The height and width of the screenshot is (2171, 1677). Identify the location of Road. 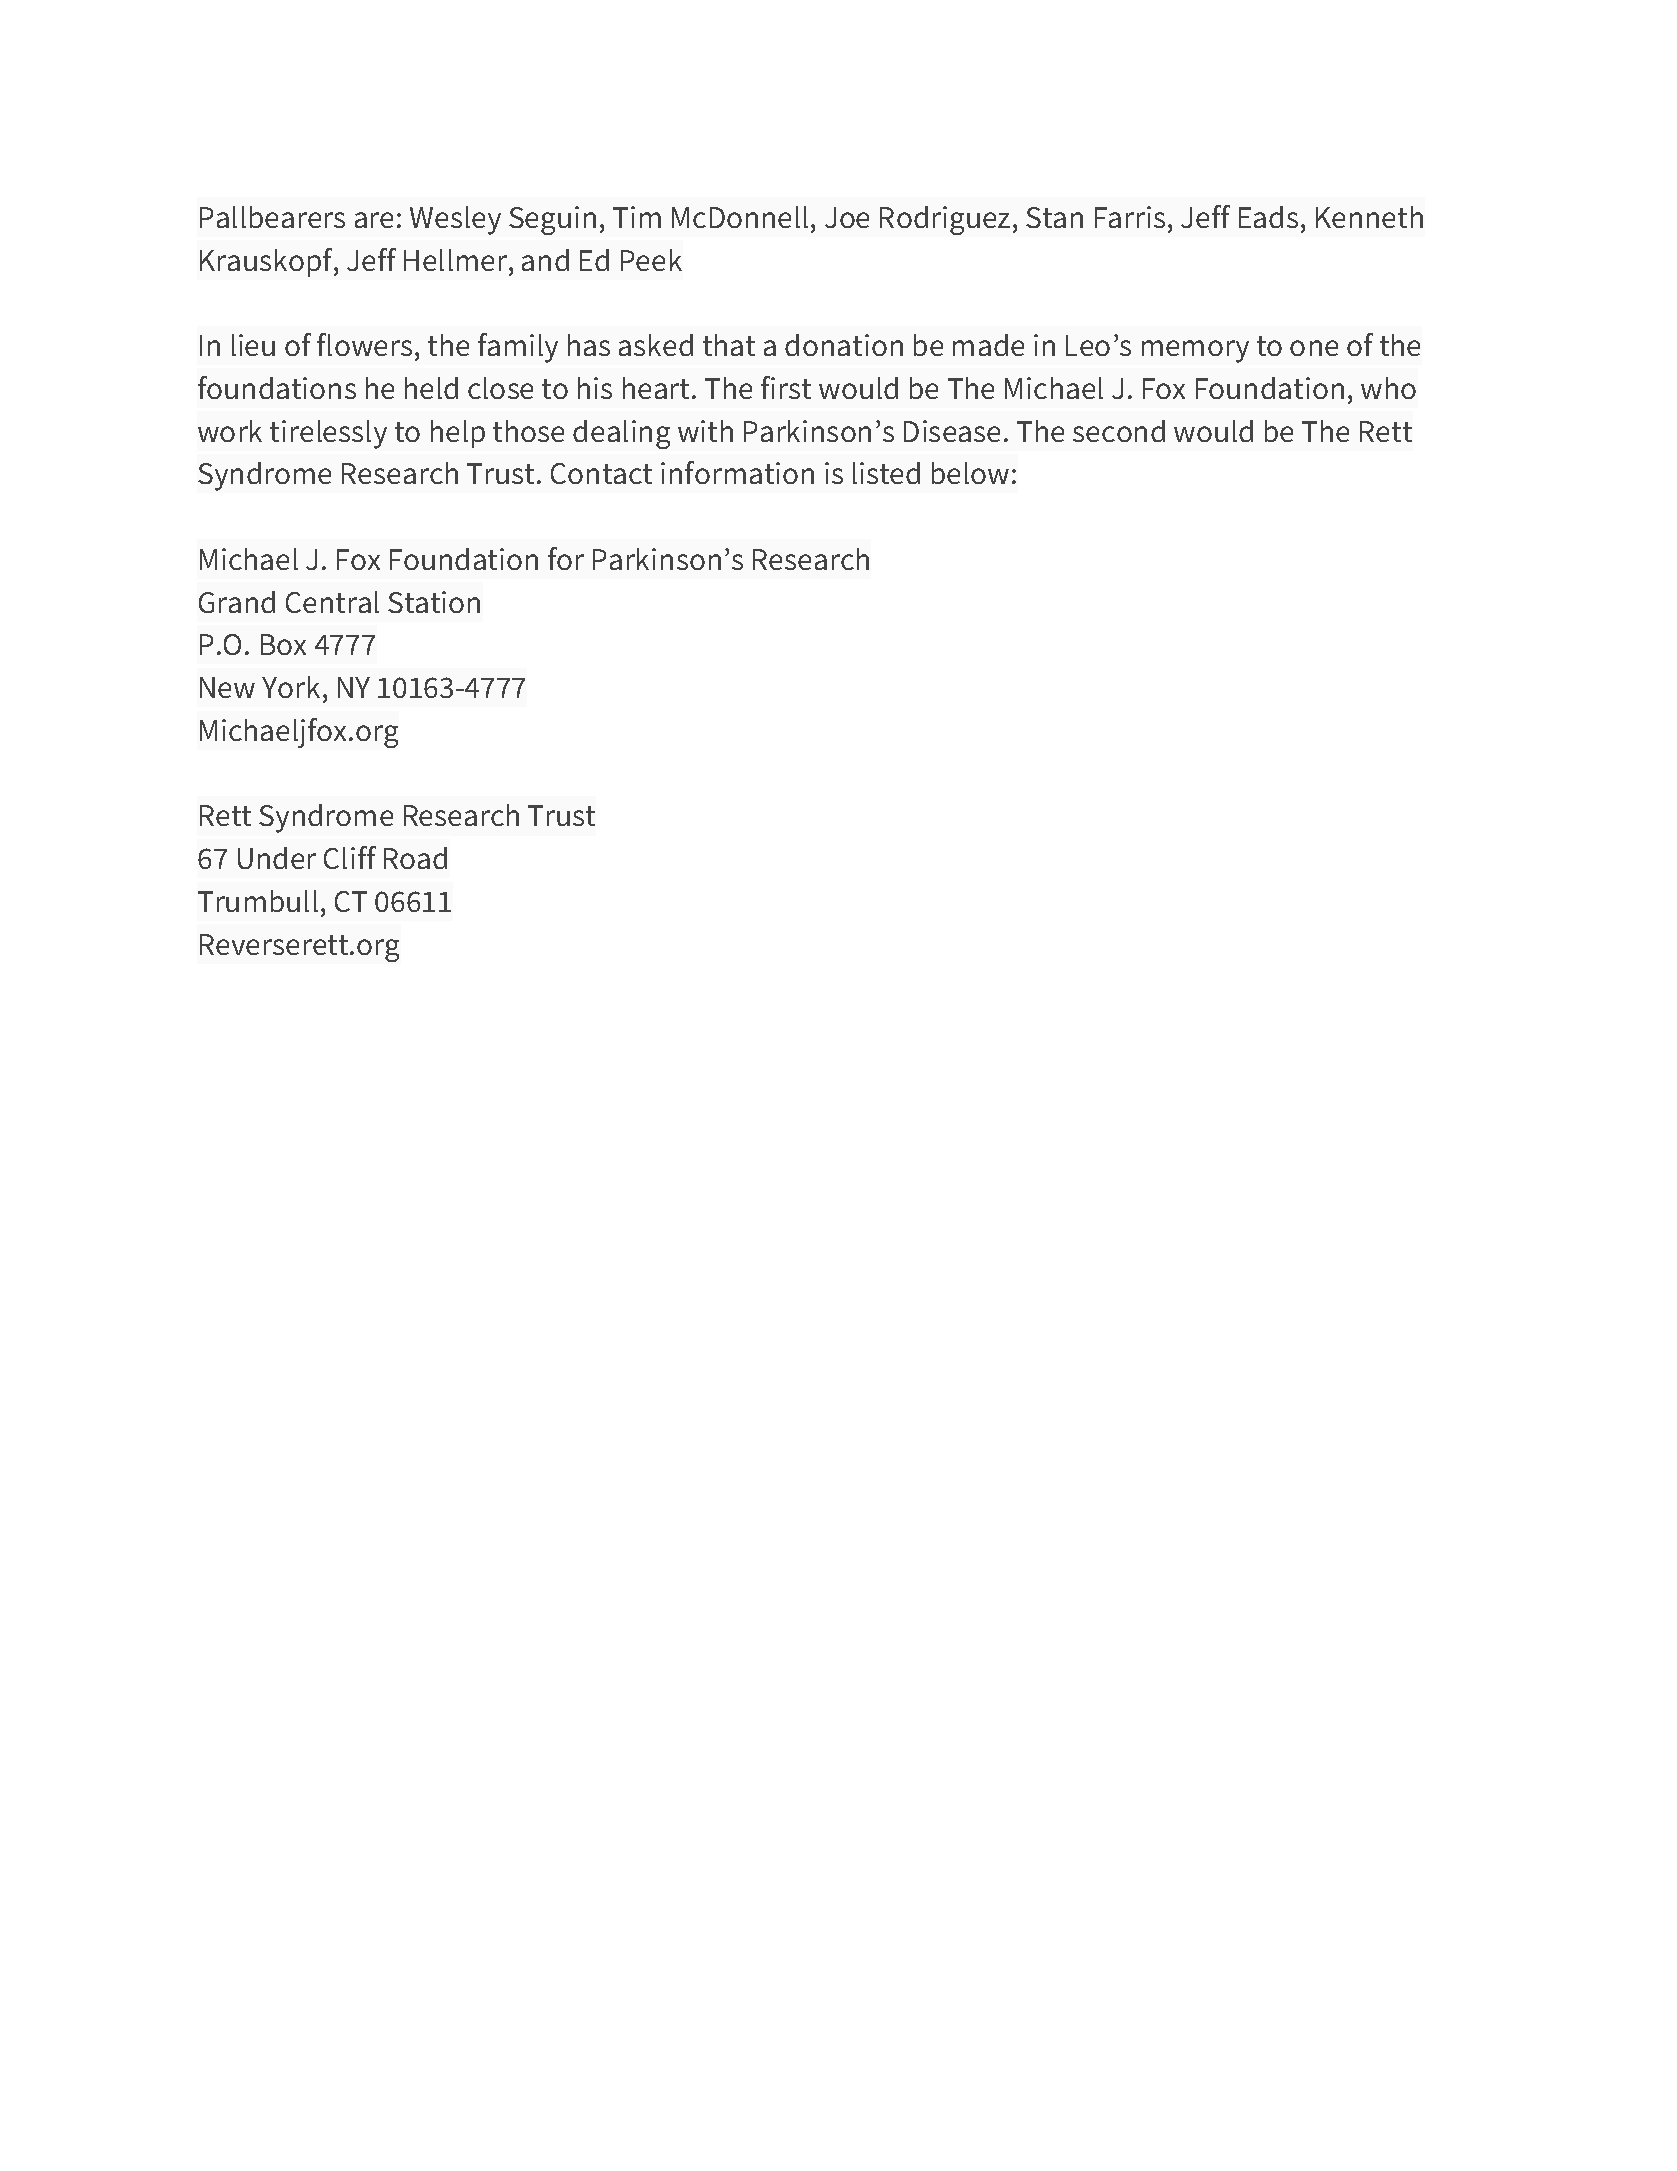
(415, 858).
